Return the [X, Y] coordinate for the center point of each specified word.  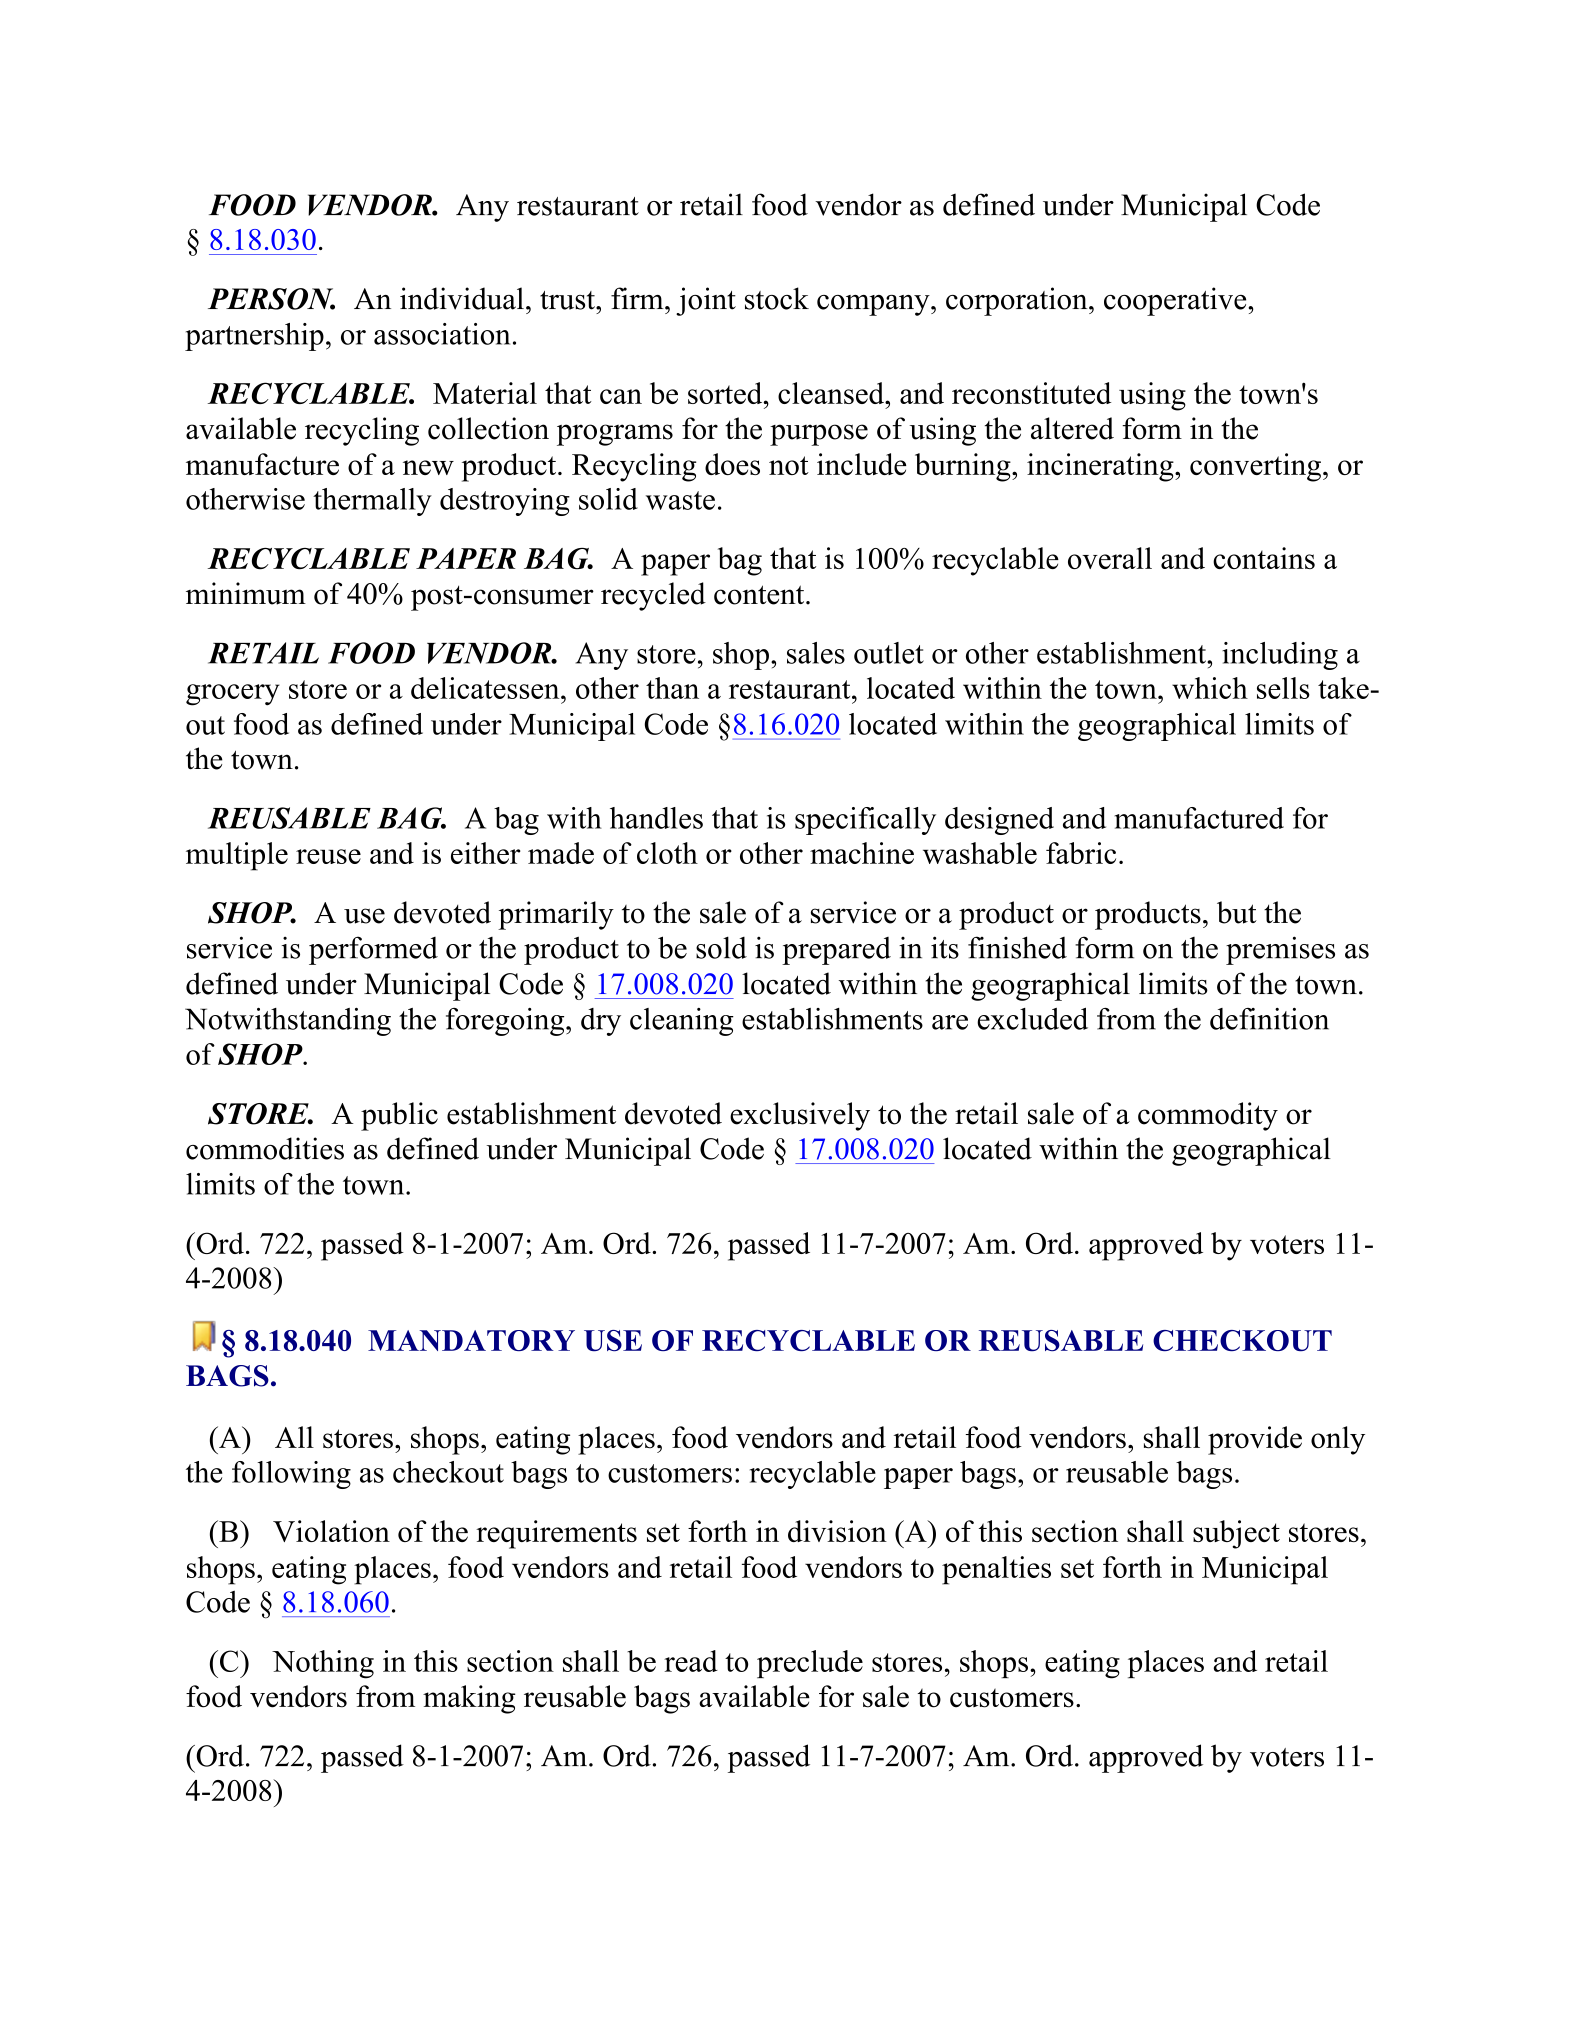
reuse [328, 856]
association [442, 334]
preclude [810, 1664]
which [1210, 688]
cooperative [1176, 301]
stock [777, 298]
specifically [865, 821]
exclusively [800, 1116]
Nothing [323, 1664]
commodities [265, 1148]
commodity [1208, 1116]
